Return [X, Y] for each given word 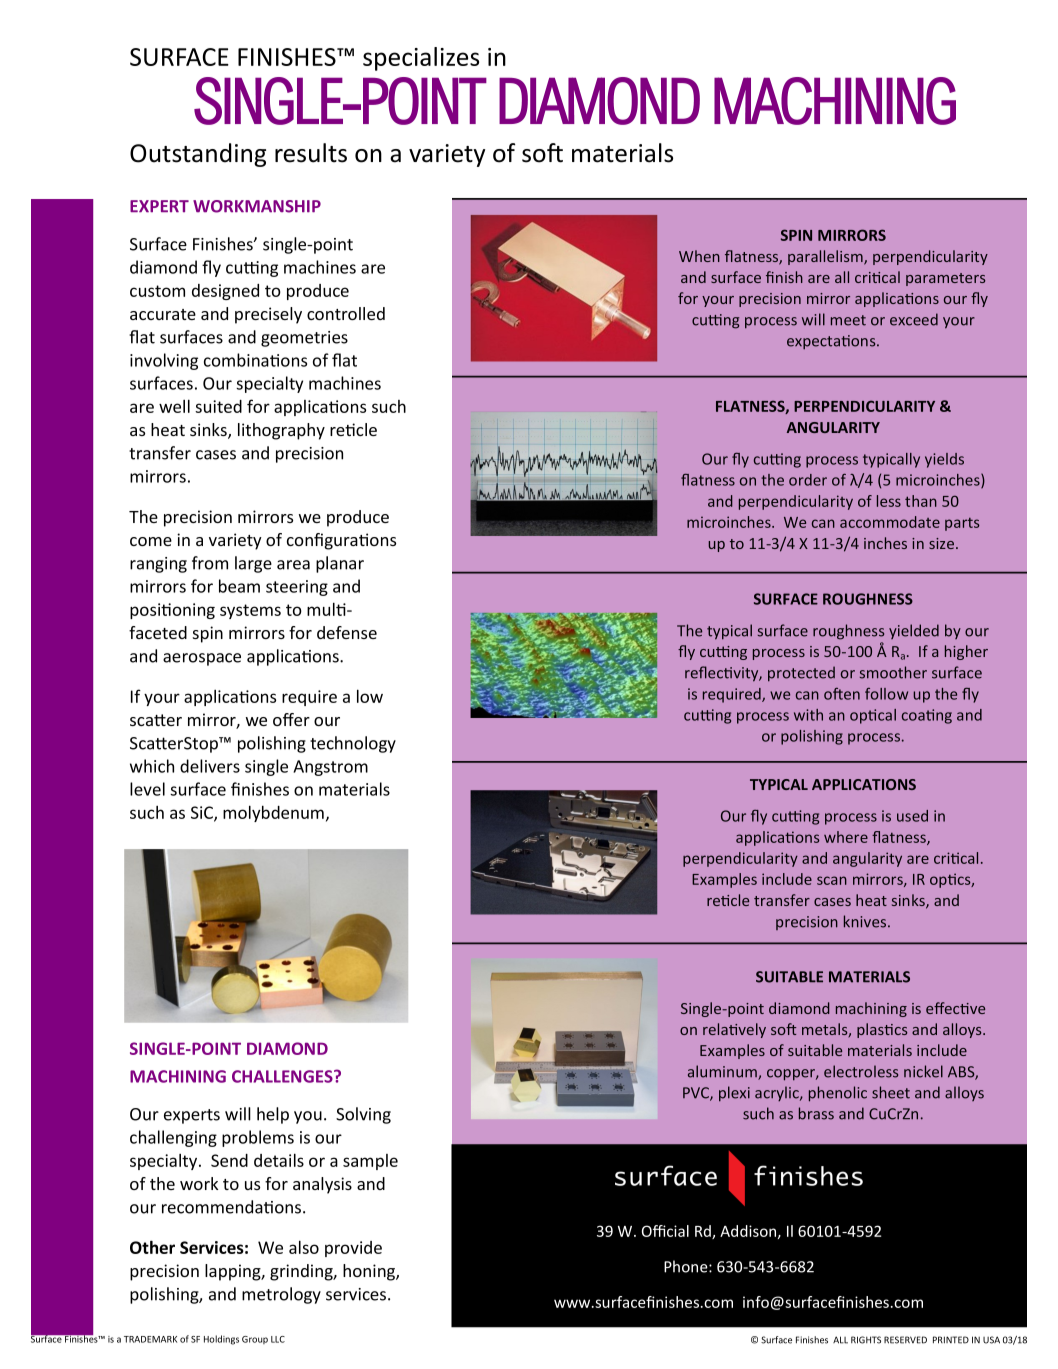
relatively [734, 1030]
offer [291, 719]
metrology [281, 1295]
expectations [832, 342]
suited [218, 406]
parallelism [826, 257]
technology [353, 744]
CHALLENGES [283, 1076]
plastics [882, 1030]
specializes [421, 59]
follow [886, 694]
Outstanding [198, 155]
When [699, 256]
